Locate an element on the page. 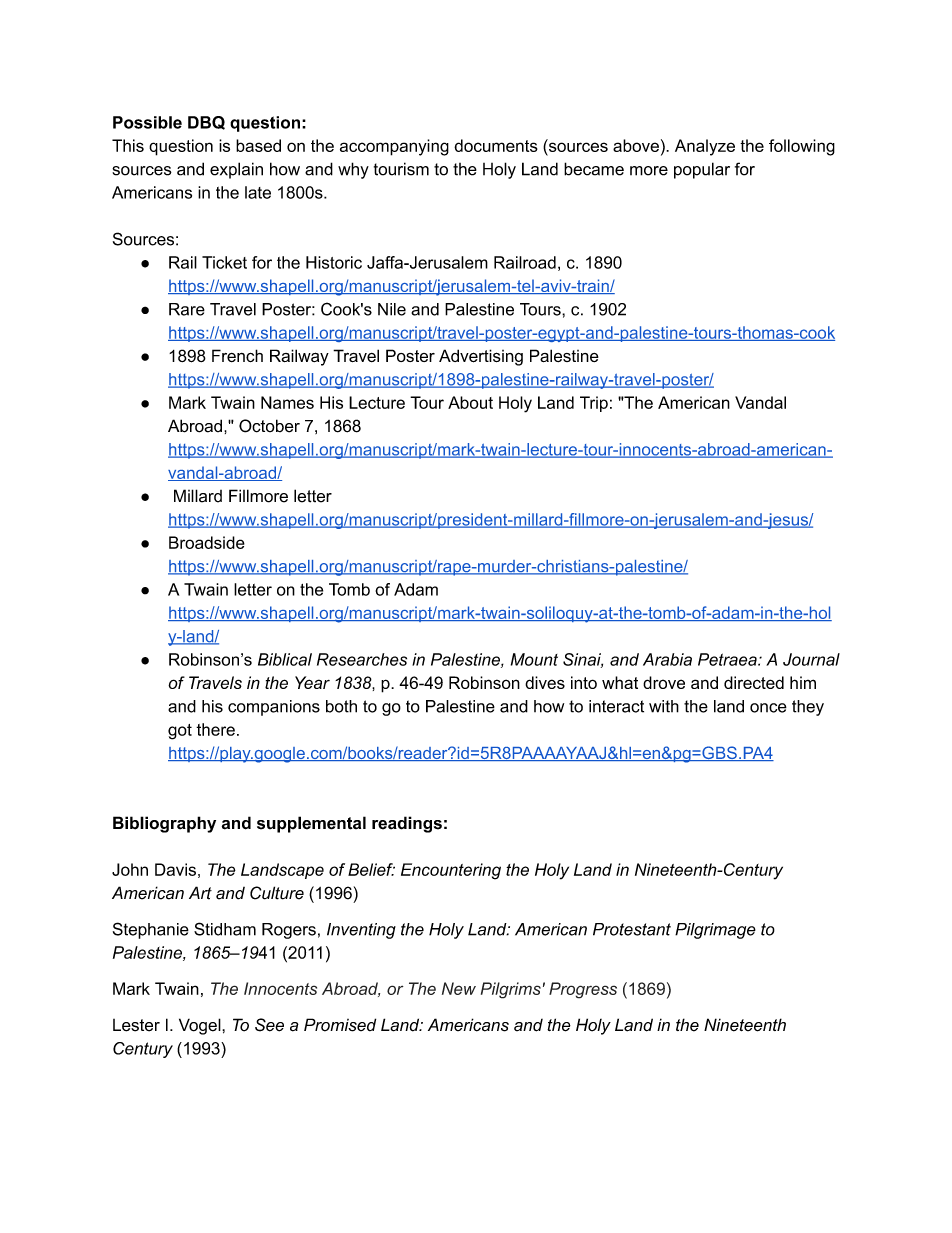 This page has width=952, height=1233. Vogel is located at coordinates (201, 1026).
